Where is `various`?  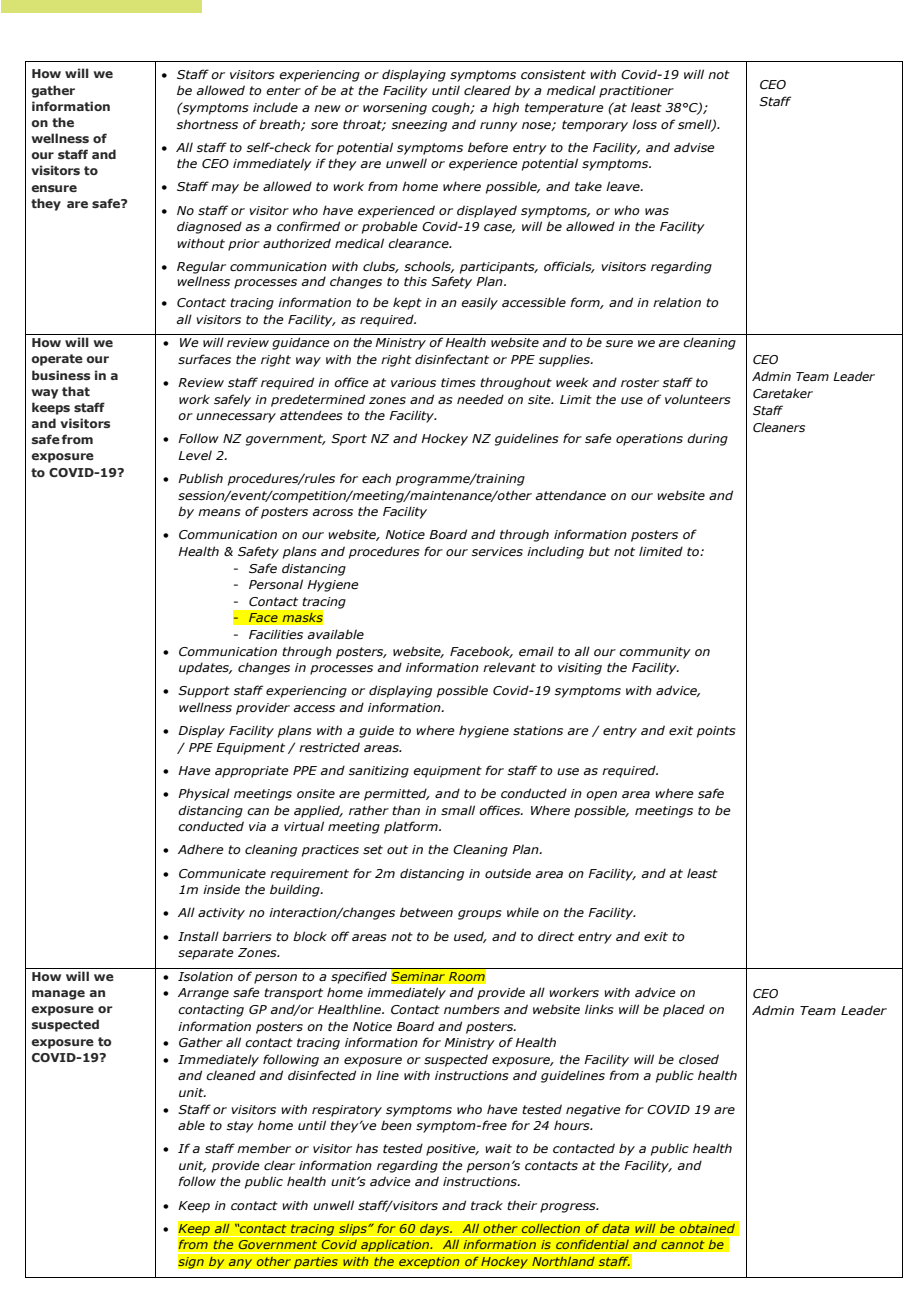 various is located at coordinates (413, 382).
